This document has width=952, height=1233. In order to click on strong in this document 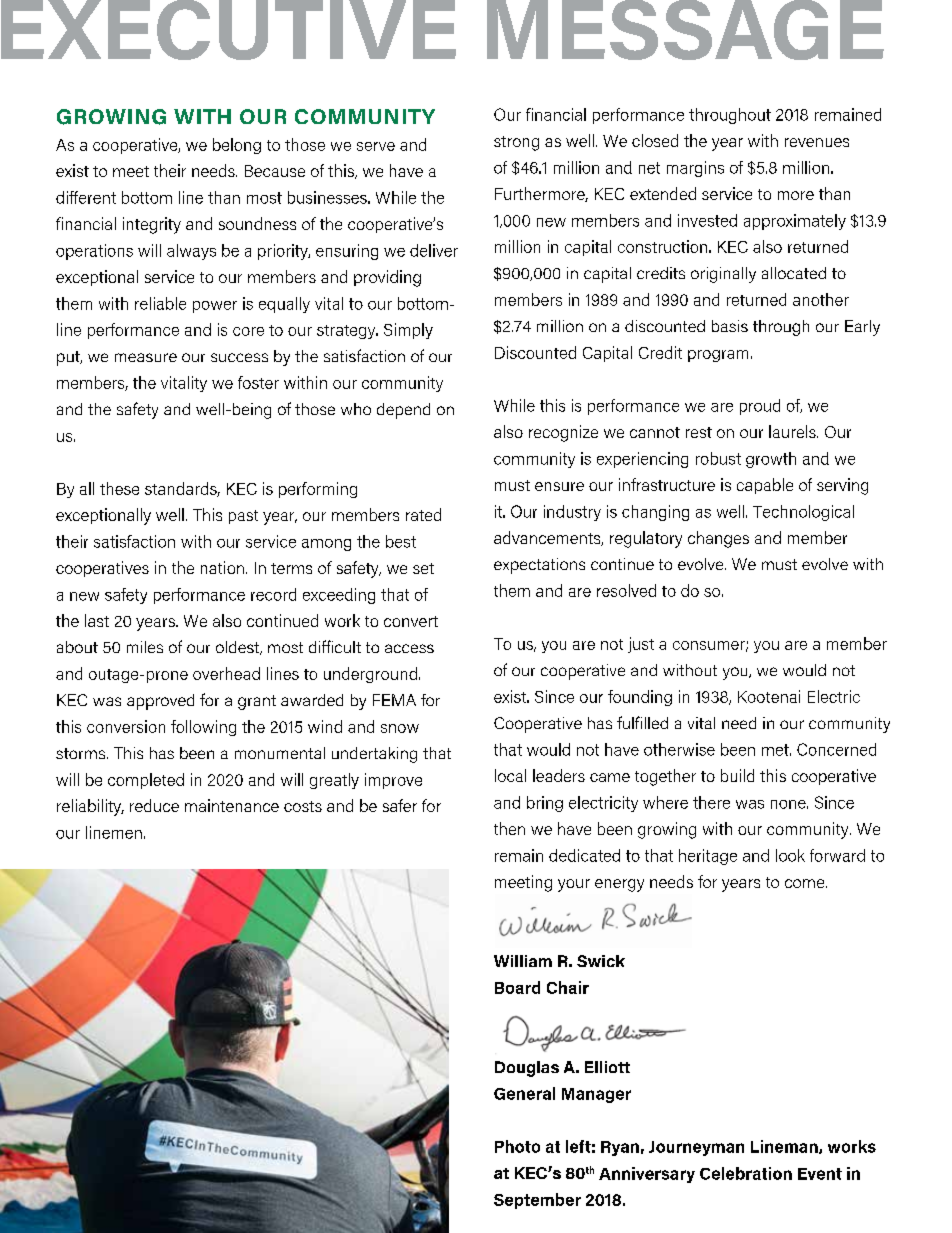, I will do `click(516, 143)`.
